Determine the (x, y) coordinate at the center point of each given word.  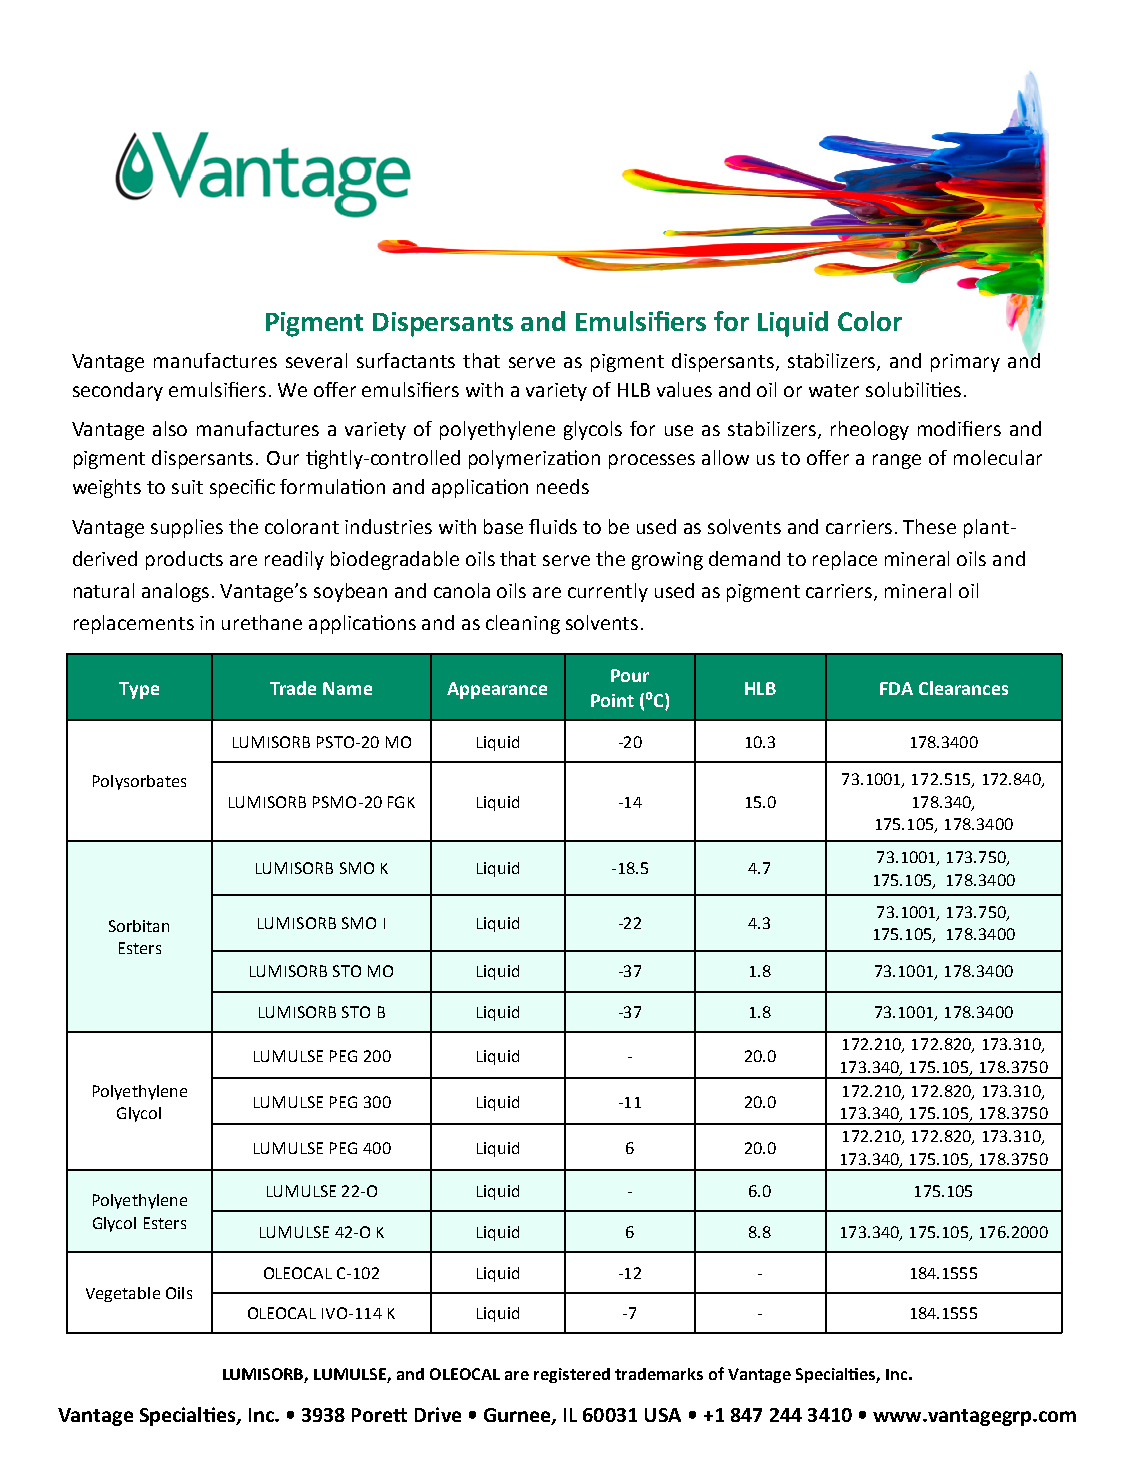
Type (139, 690)
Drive (438, 1414)
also (170, 428)
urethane (262, 622)
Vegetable (123, 1294)
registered (572, 1375)
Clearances (963, 688)
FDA (896, 688)
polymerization (534, 459)
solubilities (913, 389)
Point (612, 700)
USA (663, 1415)
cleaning (523, 624)
